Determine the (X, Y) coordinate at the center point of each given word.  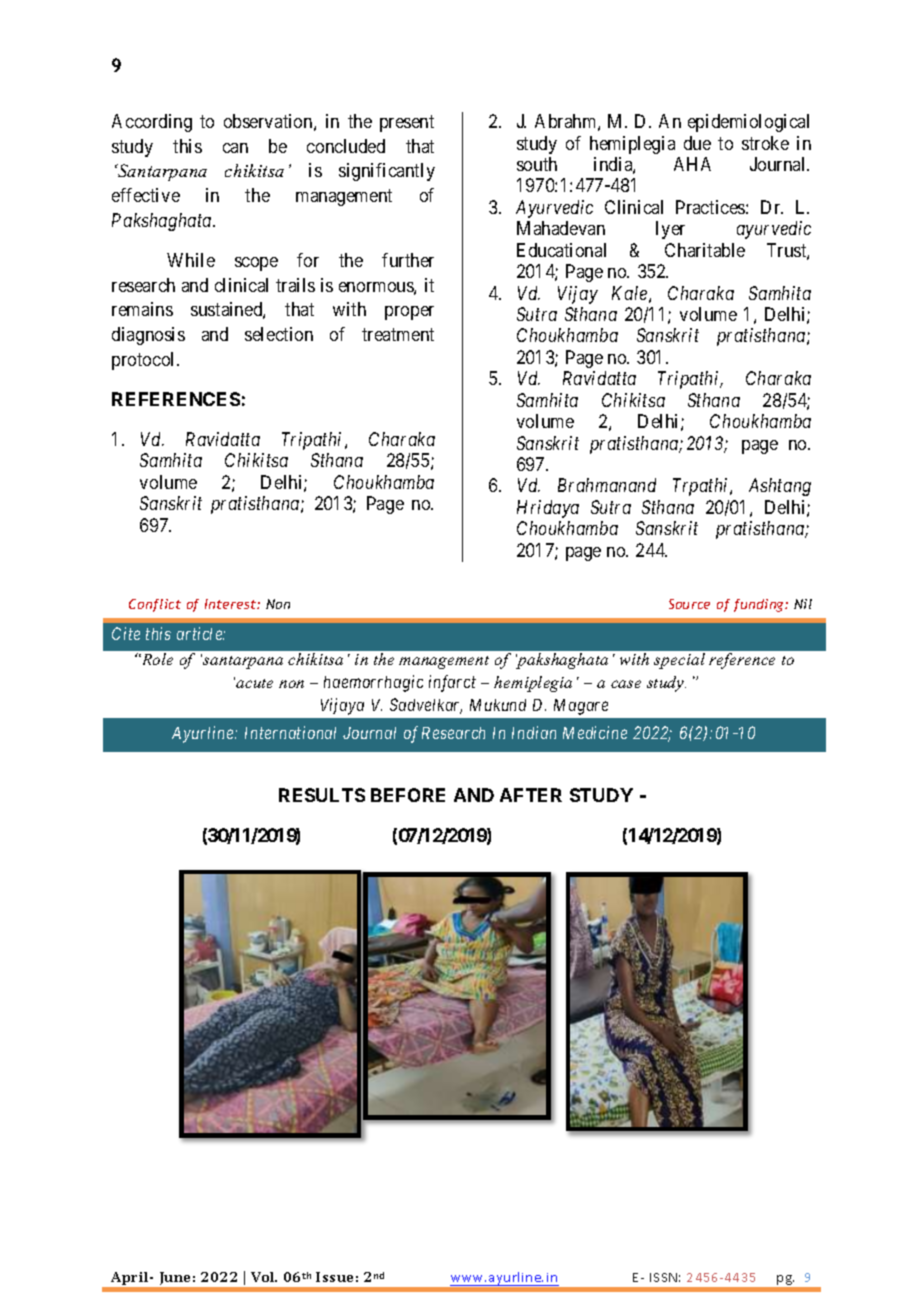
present (407, 124)
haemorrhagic (373, 683)
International (290, 732)
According (152, 123)
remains (142, 309)
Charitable (705, 250)
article (201, 633)
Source (689, 604)
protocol (145, 361)
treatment (398, 334)
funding (760, 605)
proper (409, 313)
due (697, 143)
